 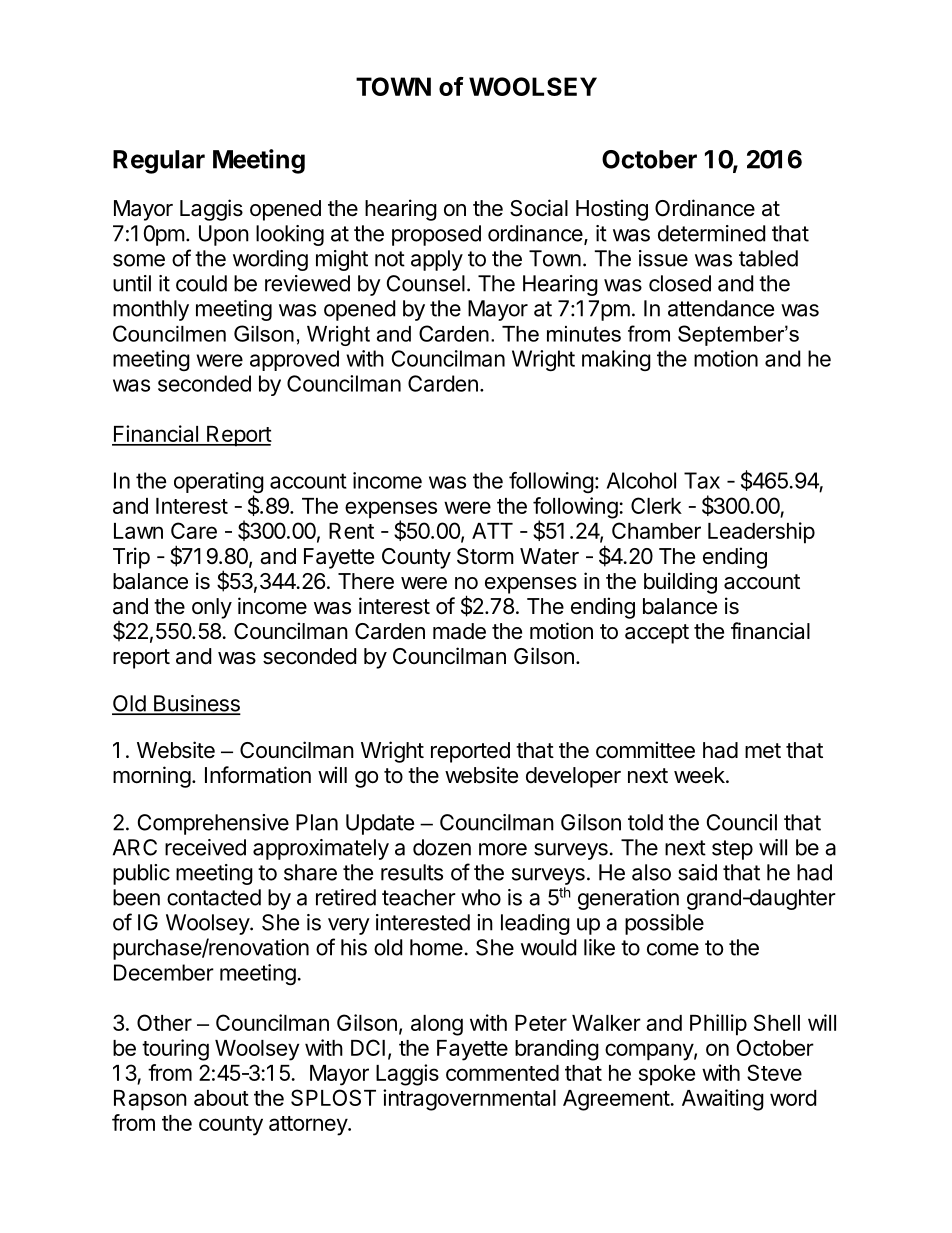 I want to click on made, so click(x=459, y=631).
